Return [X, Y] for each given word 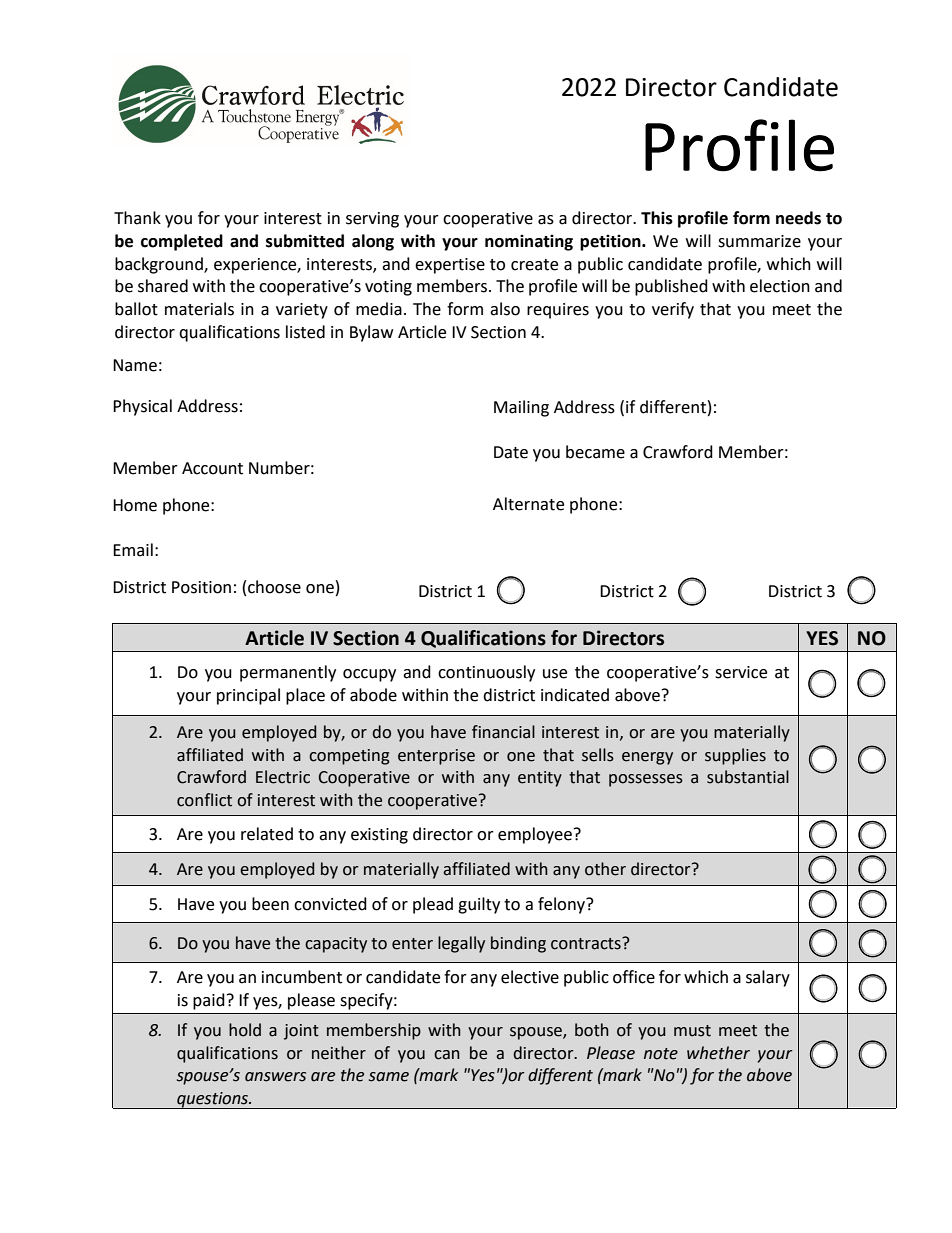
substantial [748, 777]
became [595, 452]
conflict [204, 800]
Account [212, 468]
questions [213, 1100]
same [389, 1077]
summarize [759, 241]
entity [540, 779]
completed [182, 242]
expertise [450, 266]
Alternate [528, 504]
